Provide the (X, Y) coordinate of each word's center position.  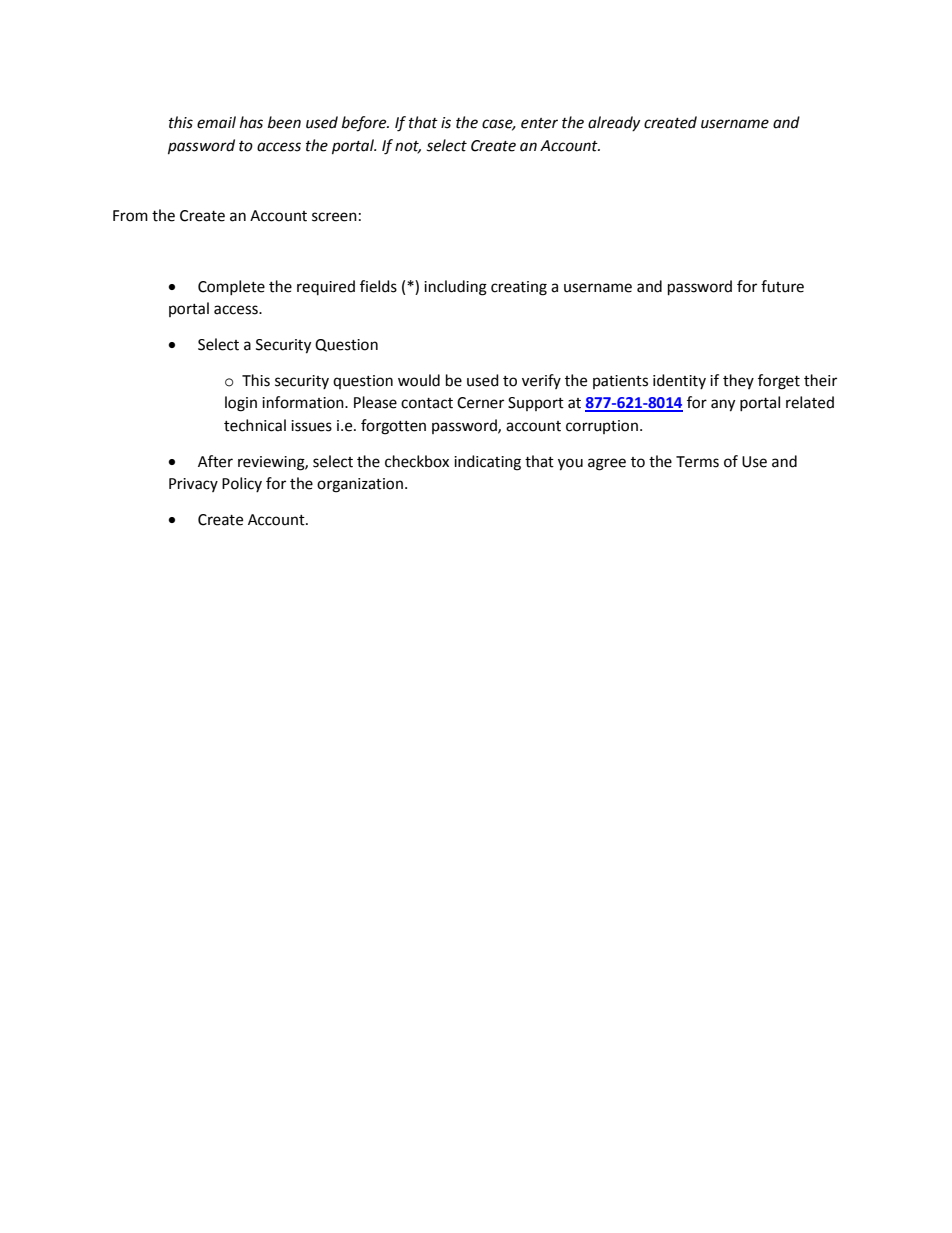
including (455, 288)
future (782, 286)
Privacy (193, 485)
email (216, 122)
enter (539, 123)
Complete (231, 287)
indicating (487, 463)
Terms (697, 462)
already (614, 123)
